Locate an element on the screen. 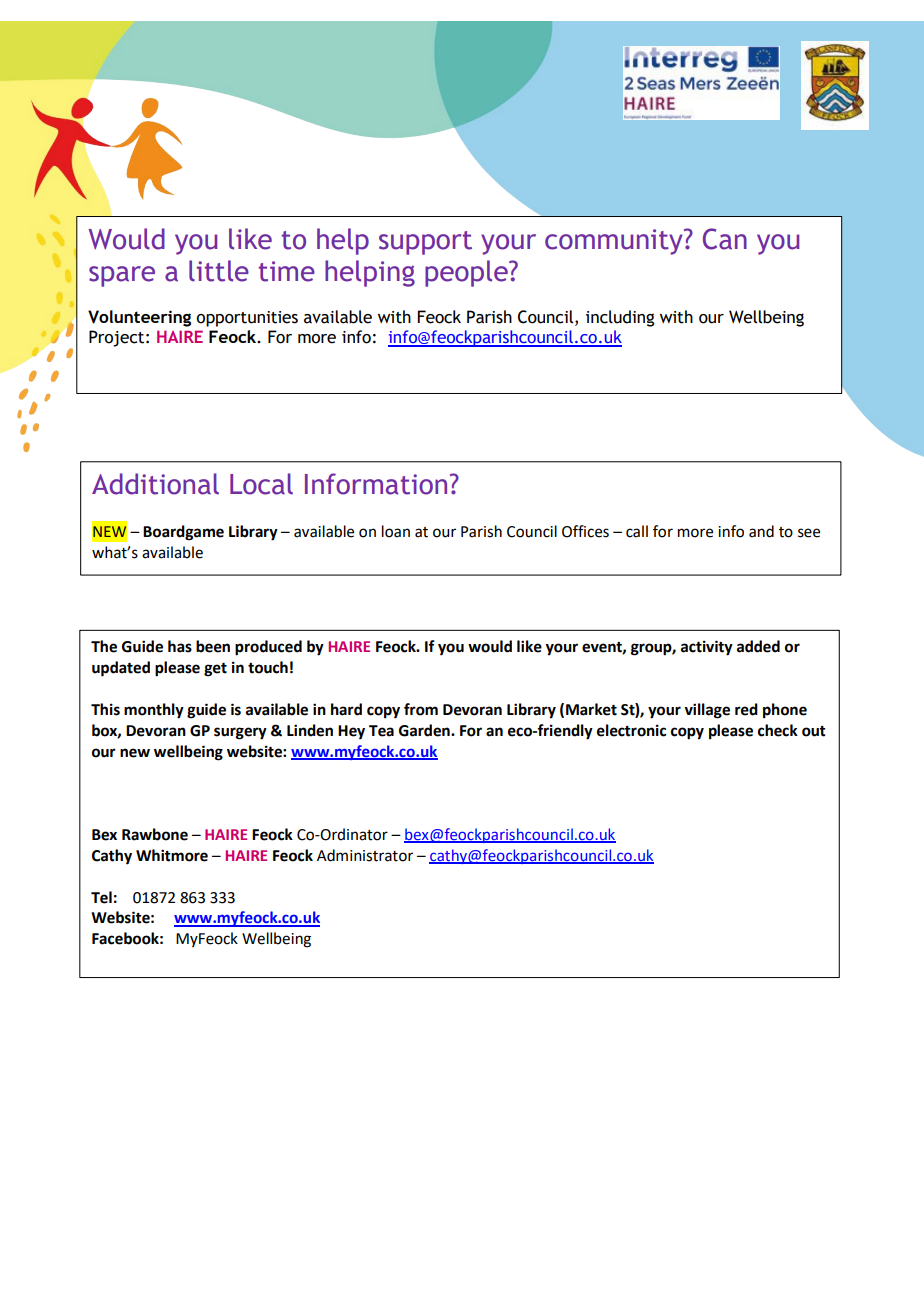  check is located at coordinates (778, 730).
